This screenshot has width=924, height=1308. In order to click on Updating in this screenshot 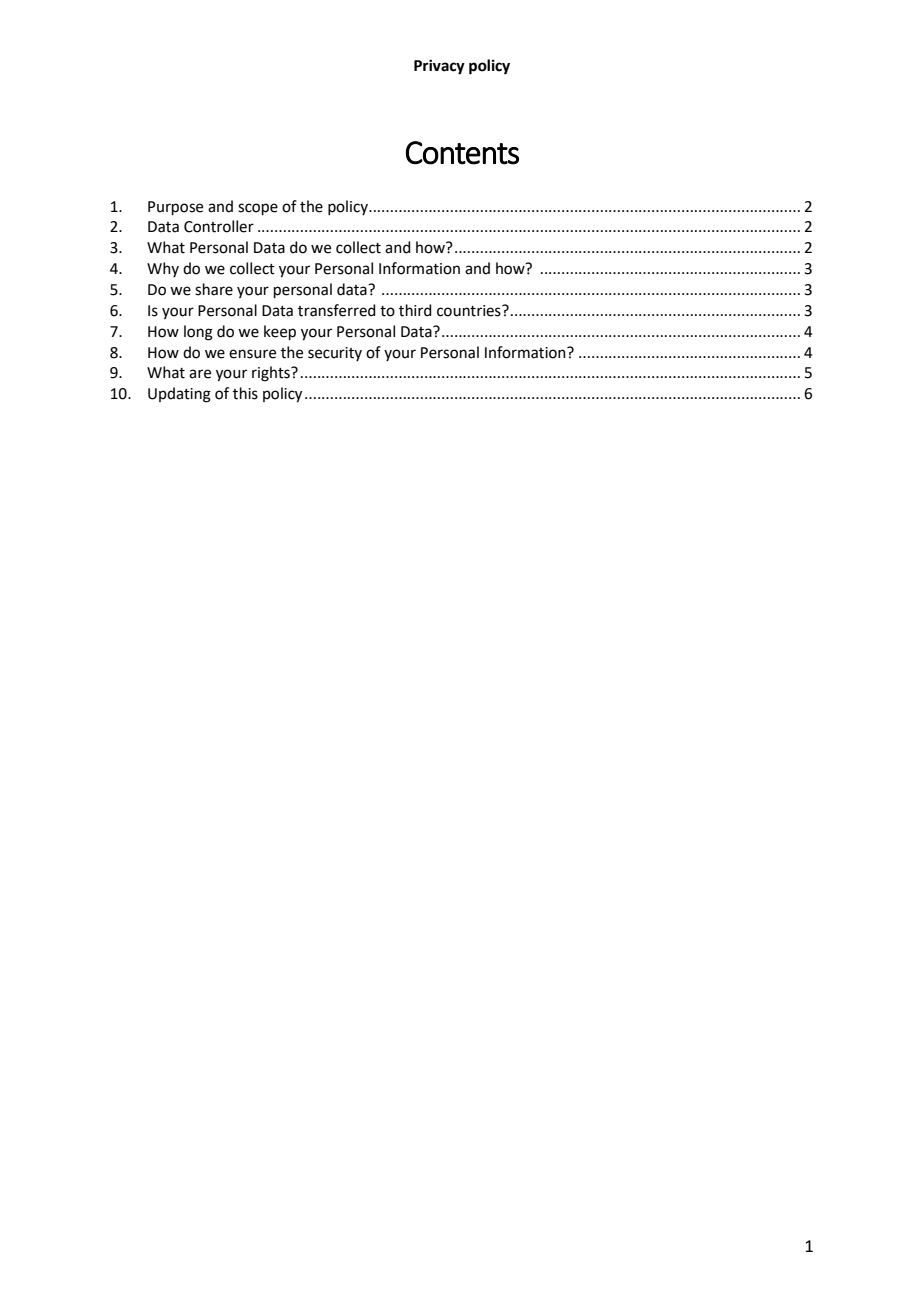, I will do `click(179, 395)`.
